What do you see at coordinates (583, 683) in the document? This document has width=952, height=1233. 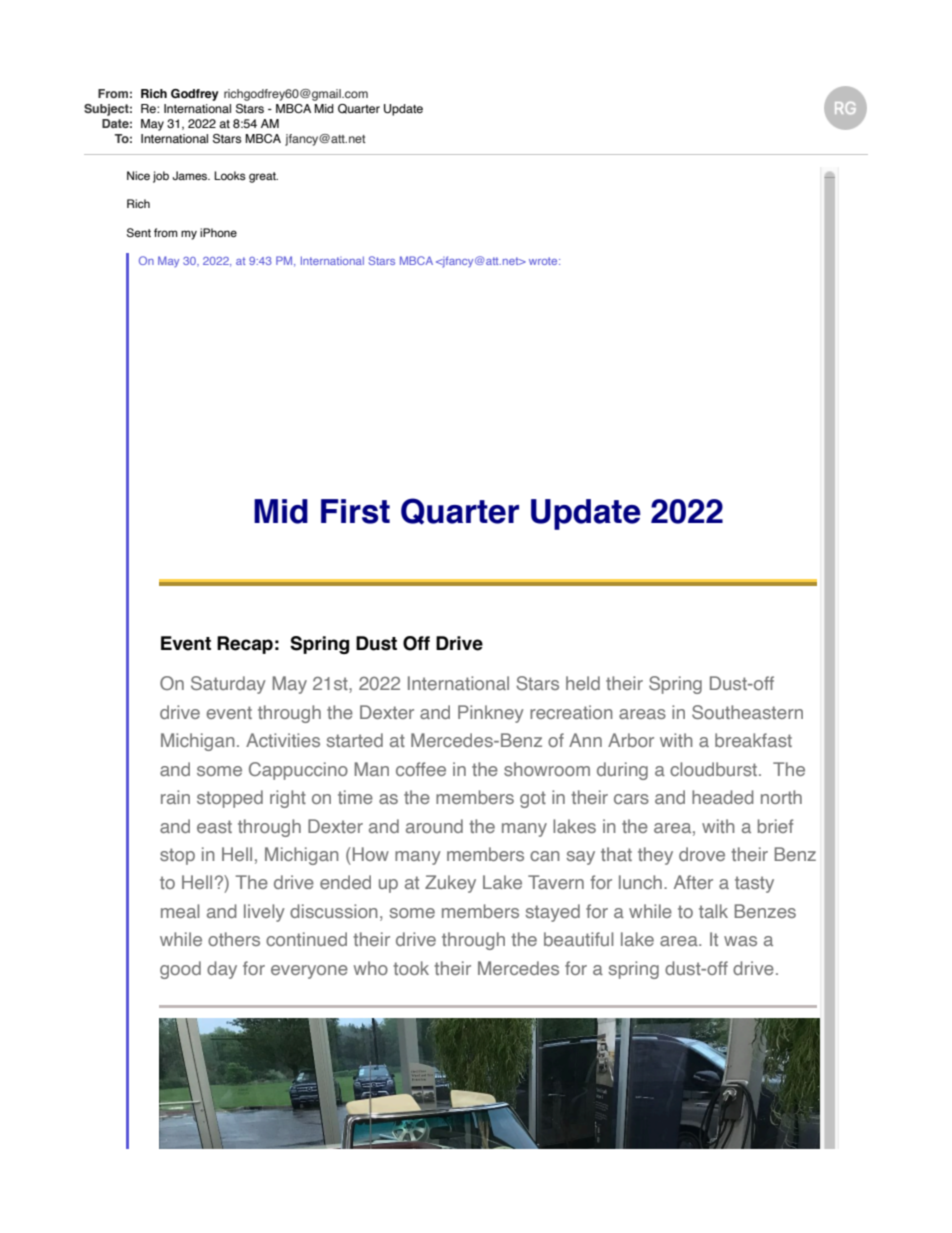 I see `held` at bounding box center [583, 683].
